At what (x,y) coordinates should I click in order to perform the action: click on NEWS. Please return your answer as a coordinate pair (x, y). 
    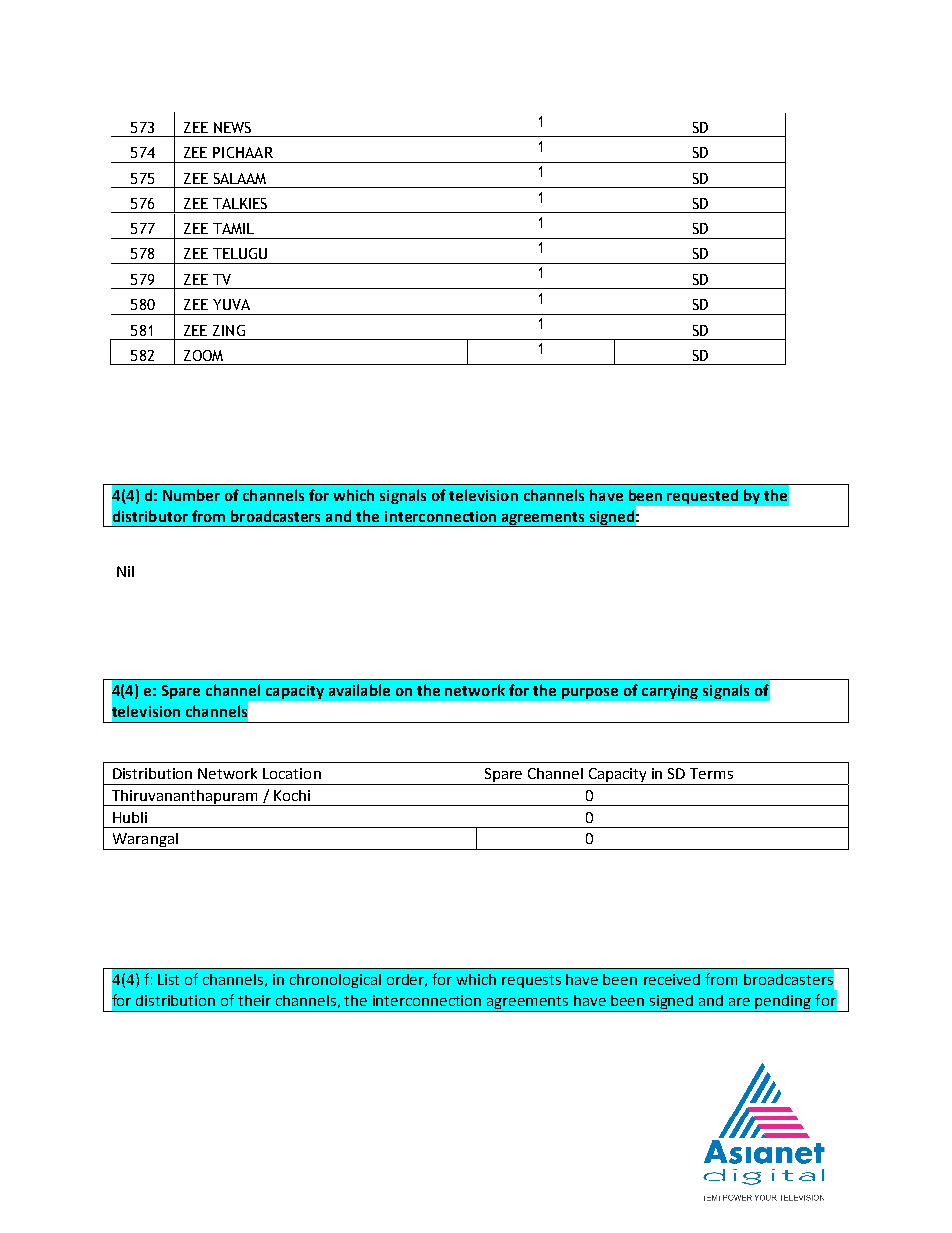
    Looking at the image, I should click on (232, 127).
